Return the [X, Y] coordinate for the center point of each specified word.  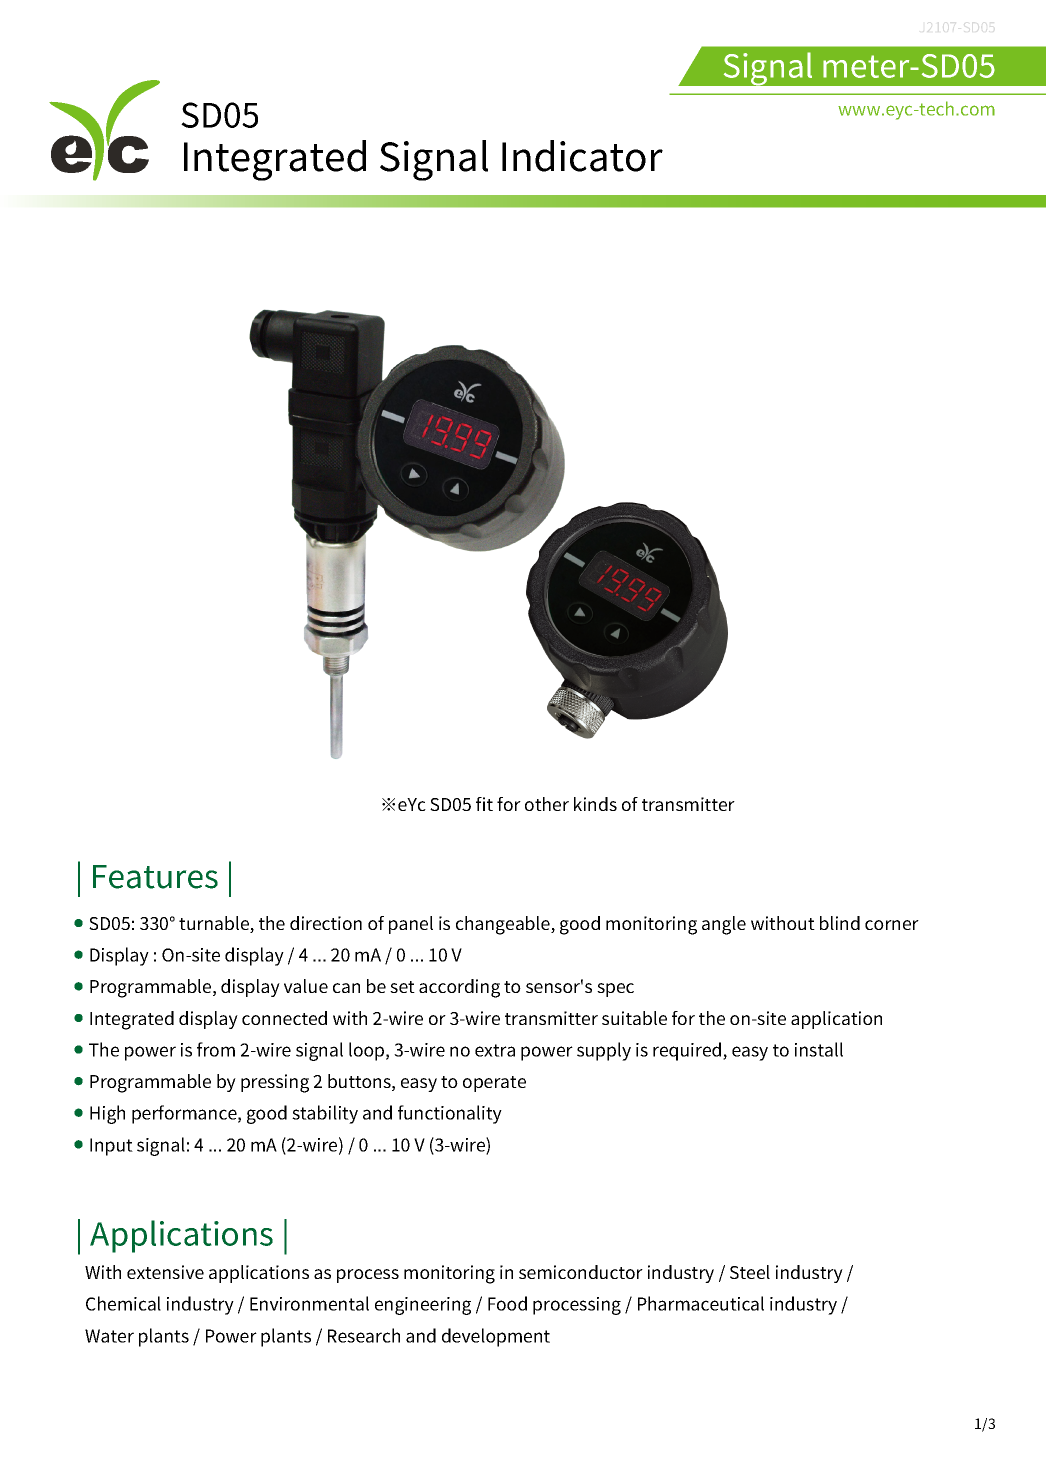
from [216, 1049]
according [459, 988]
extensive [165, 1272]
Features [155, 877]
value [306, 986]
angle [724, 925]
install [819, 1049]
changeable [504, 925]
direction [326, 923]
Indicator [582, 156]
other [547, 804]
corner [892, 925]
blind [840, 923]
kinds [595, 804]
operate [494, 1084]
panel [411, 925]
